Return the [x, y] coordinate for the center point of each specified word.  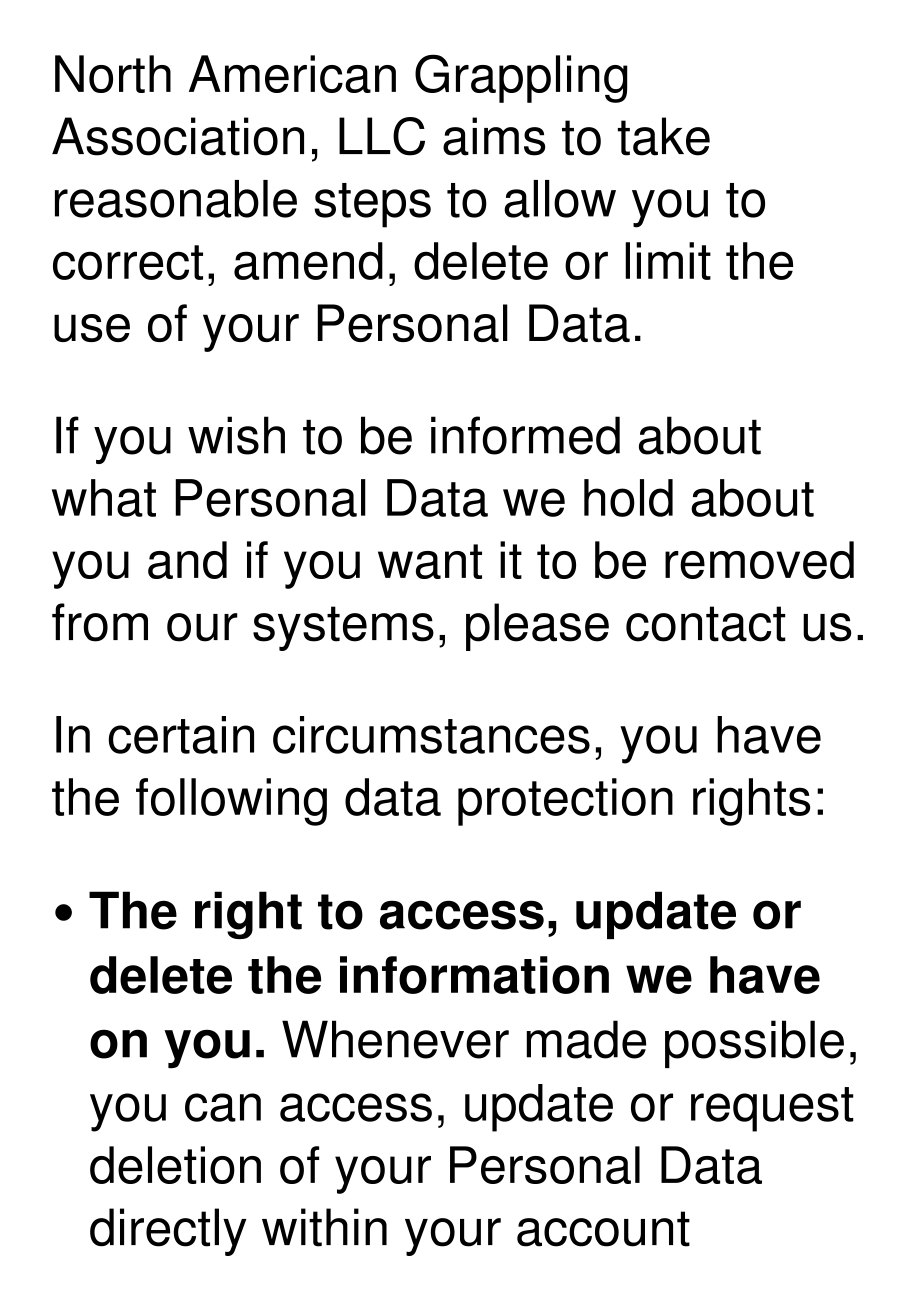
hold [628, 498]
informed [525, 435]
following [231, 802]
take [664, 136]
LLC [382, 136]
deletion [175, 1165]
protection [565, 802]
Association [178, 136]
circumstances [431, 735]
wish [236, 435]
